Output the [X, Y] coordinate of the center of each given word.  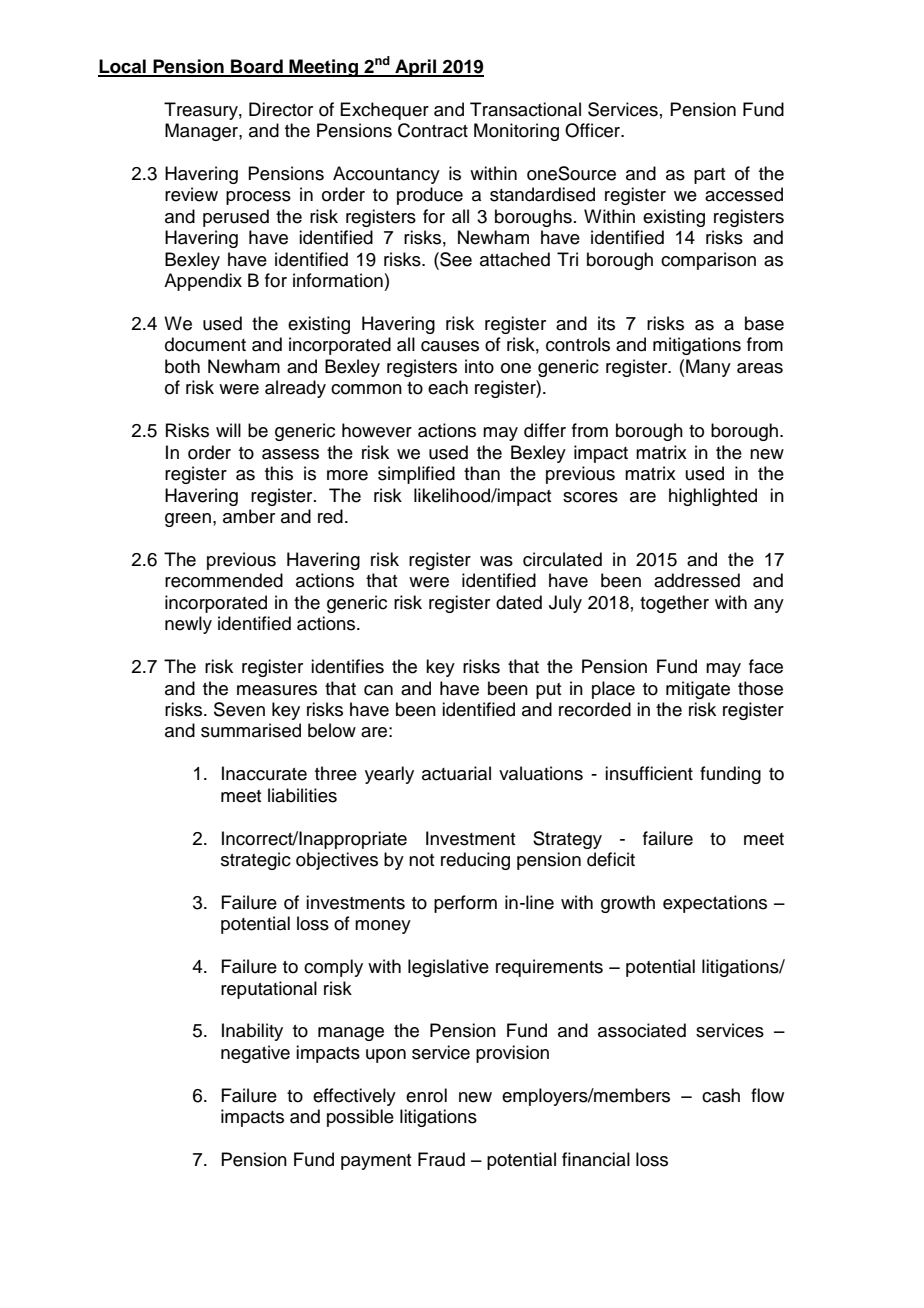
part [709, 176]
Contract [433, 130]
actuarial [456, 773]
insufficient [649, 773]
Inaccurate [264, 773]
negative [255, 1054]
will [228, 430]
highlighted [713, 497]
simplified [416, 475]
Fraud [441, 1159]
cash [721, 1095]
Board [257, 67]
